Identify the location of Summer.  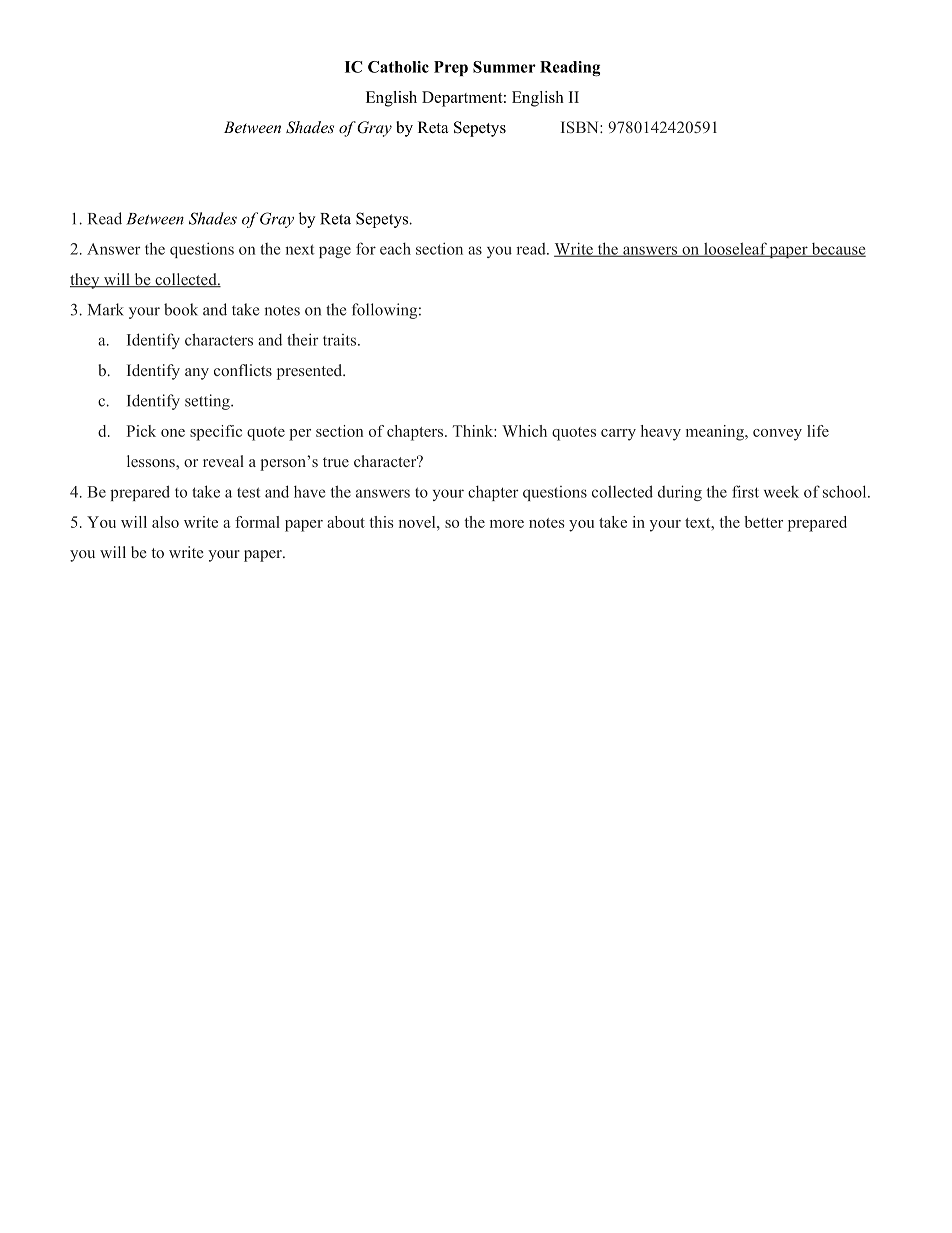
(504, 67).
